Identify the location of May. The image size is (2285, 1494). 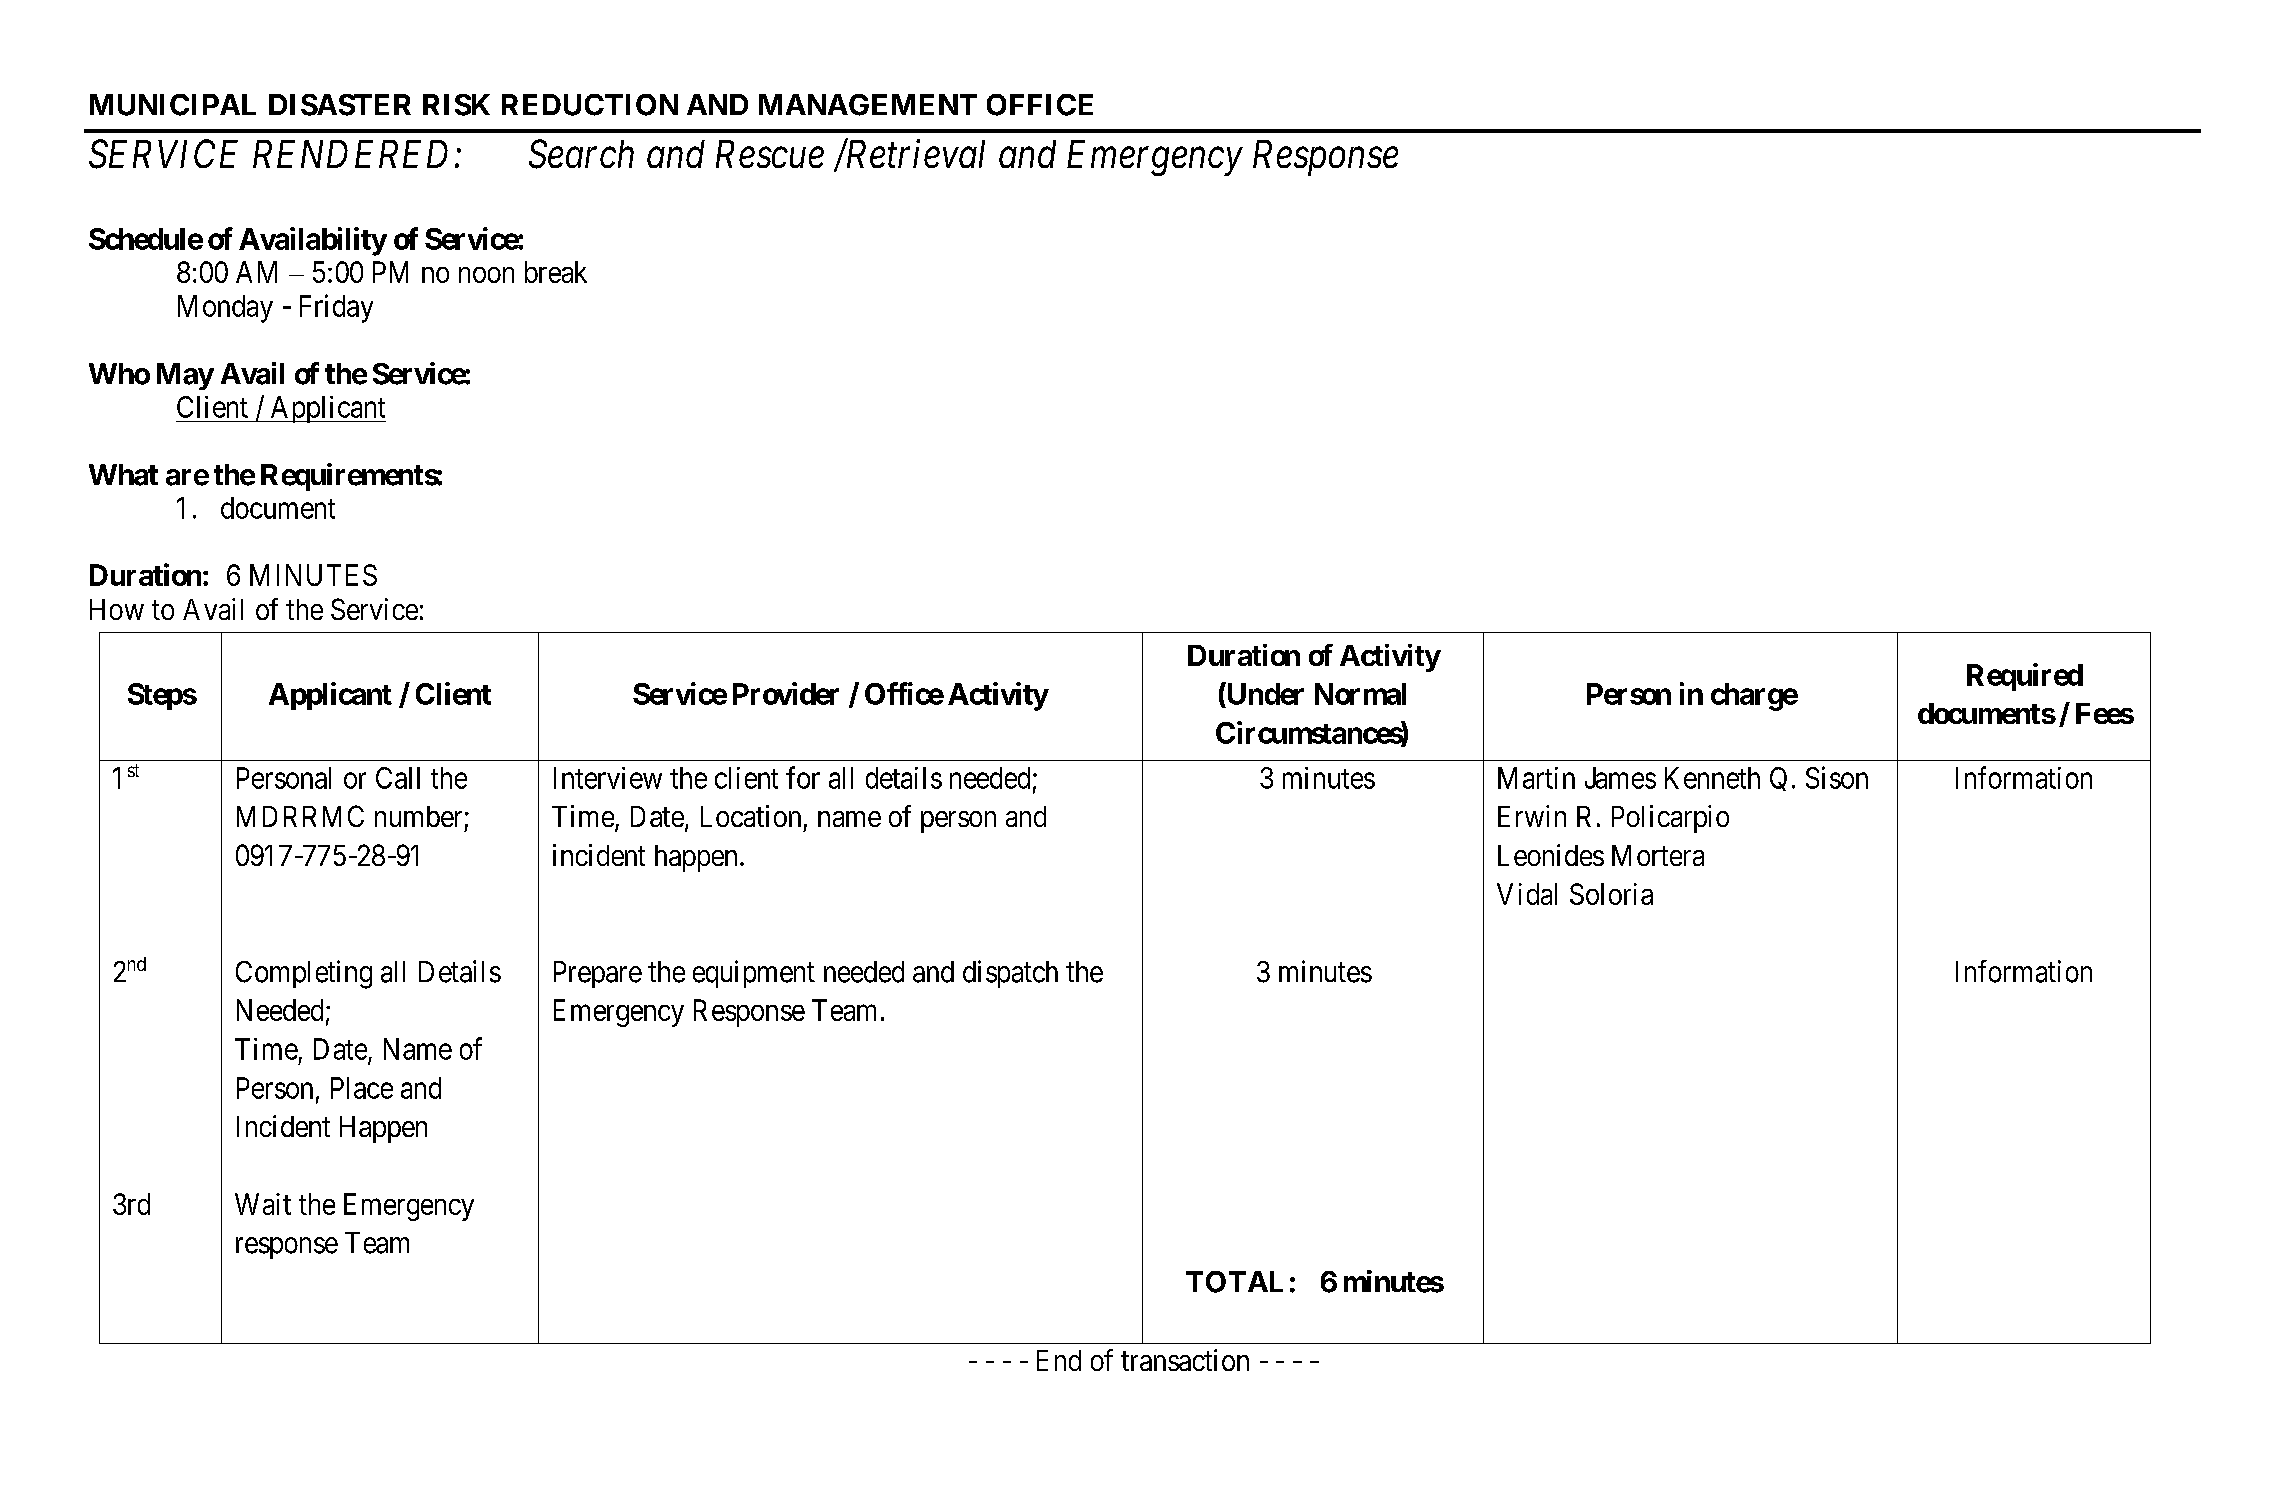
(185, 376).
